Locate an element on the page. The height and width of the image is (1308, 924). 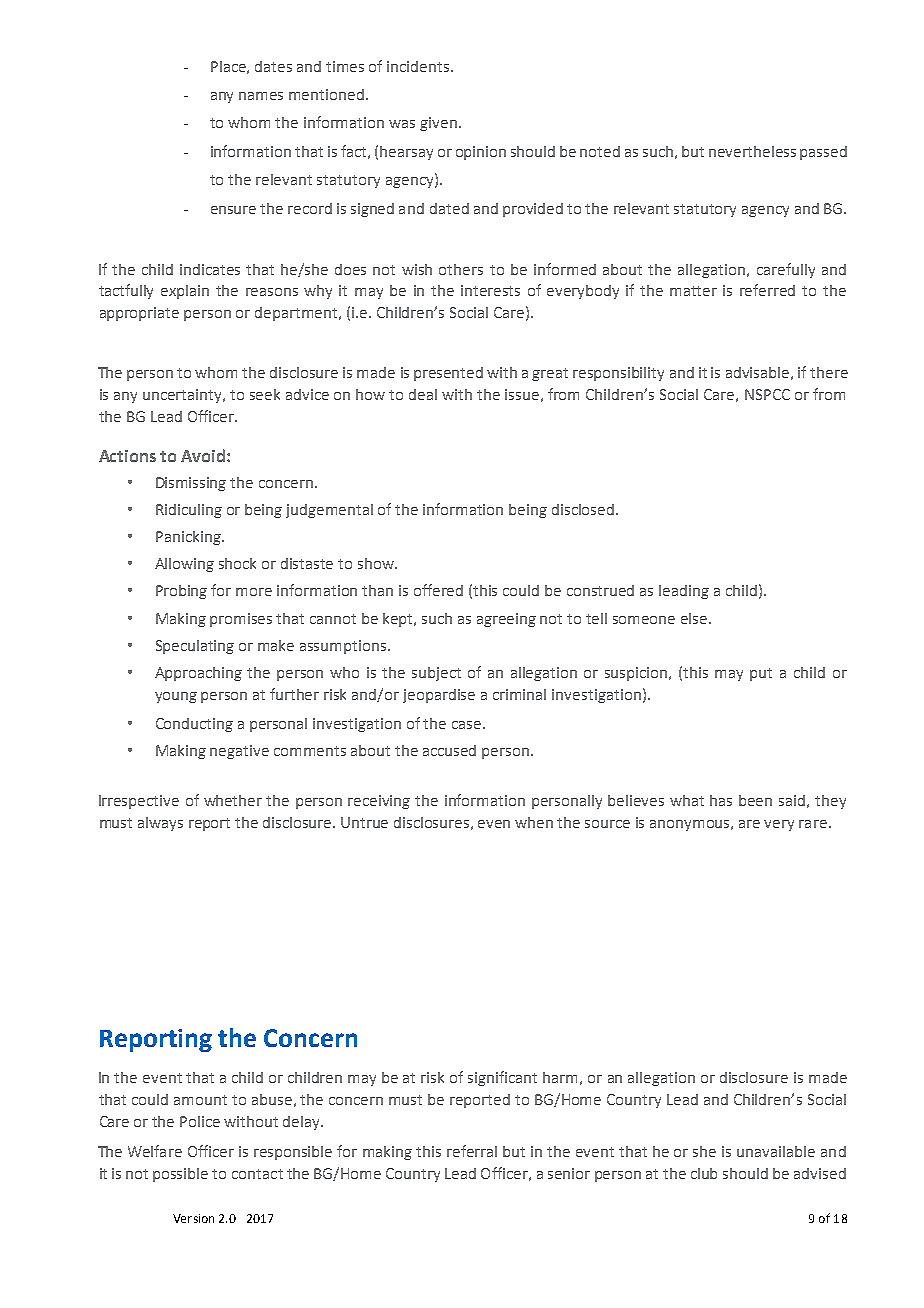
possible is located at coordinates (180, 1175).
